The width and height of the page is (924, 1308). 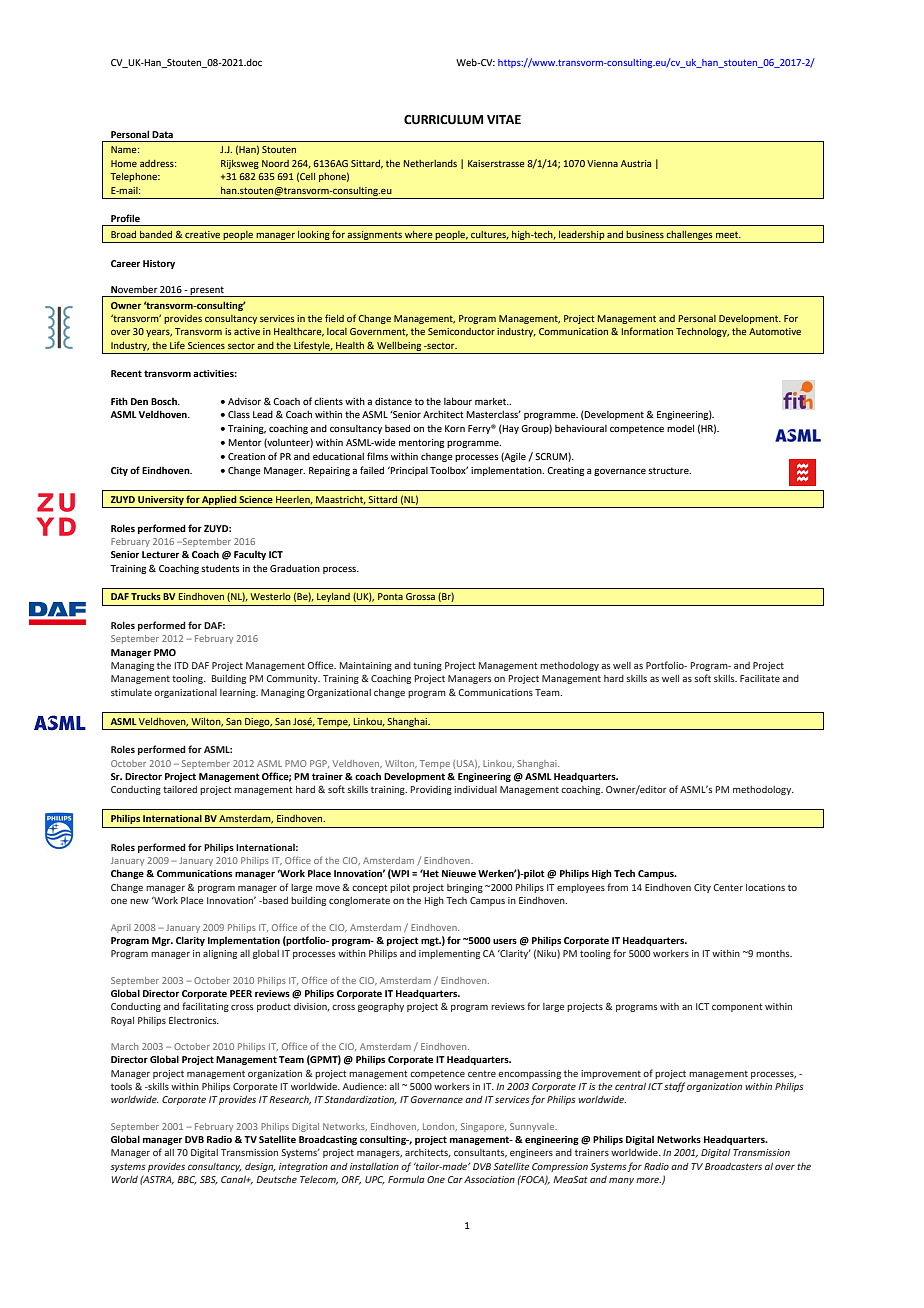 I want to click on ITD, so click(x=182, y=665).
